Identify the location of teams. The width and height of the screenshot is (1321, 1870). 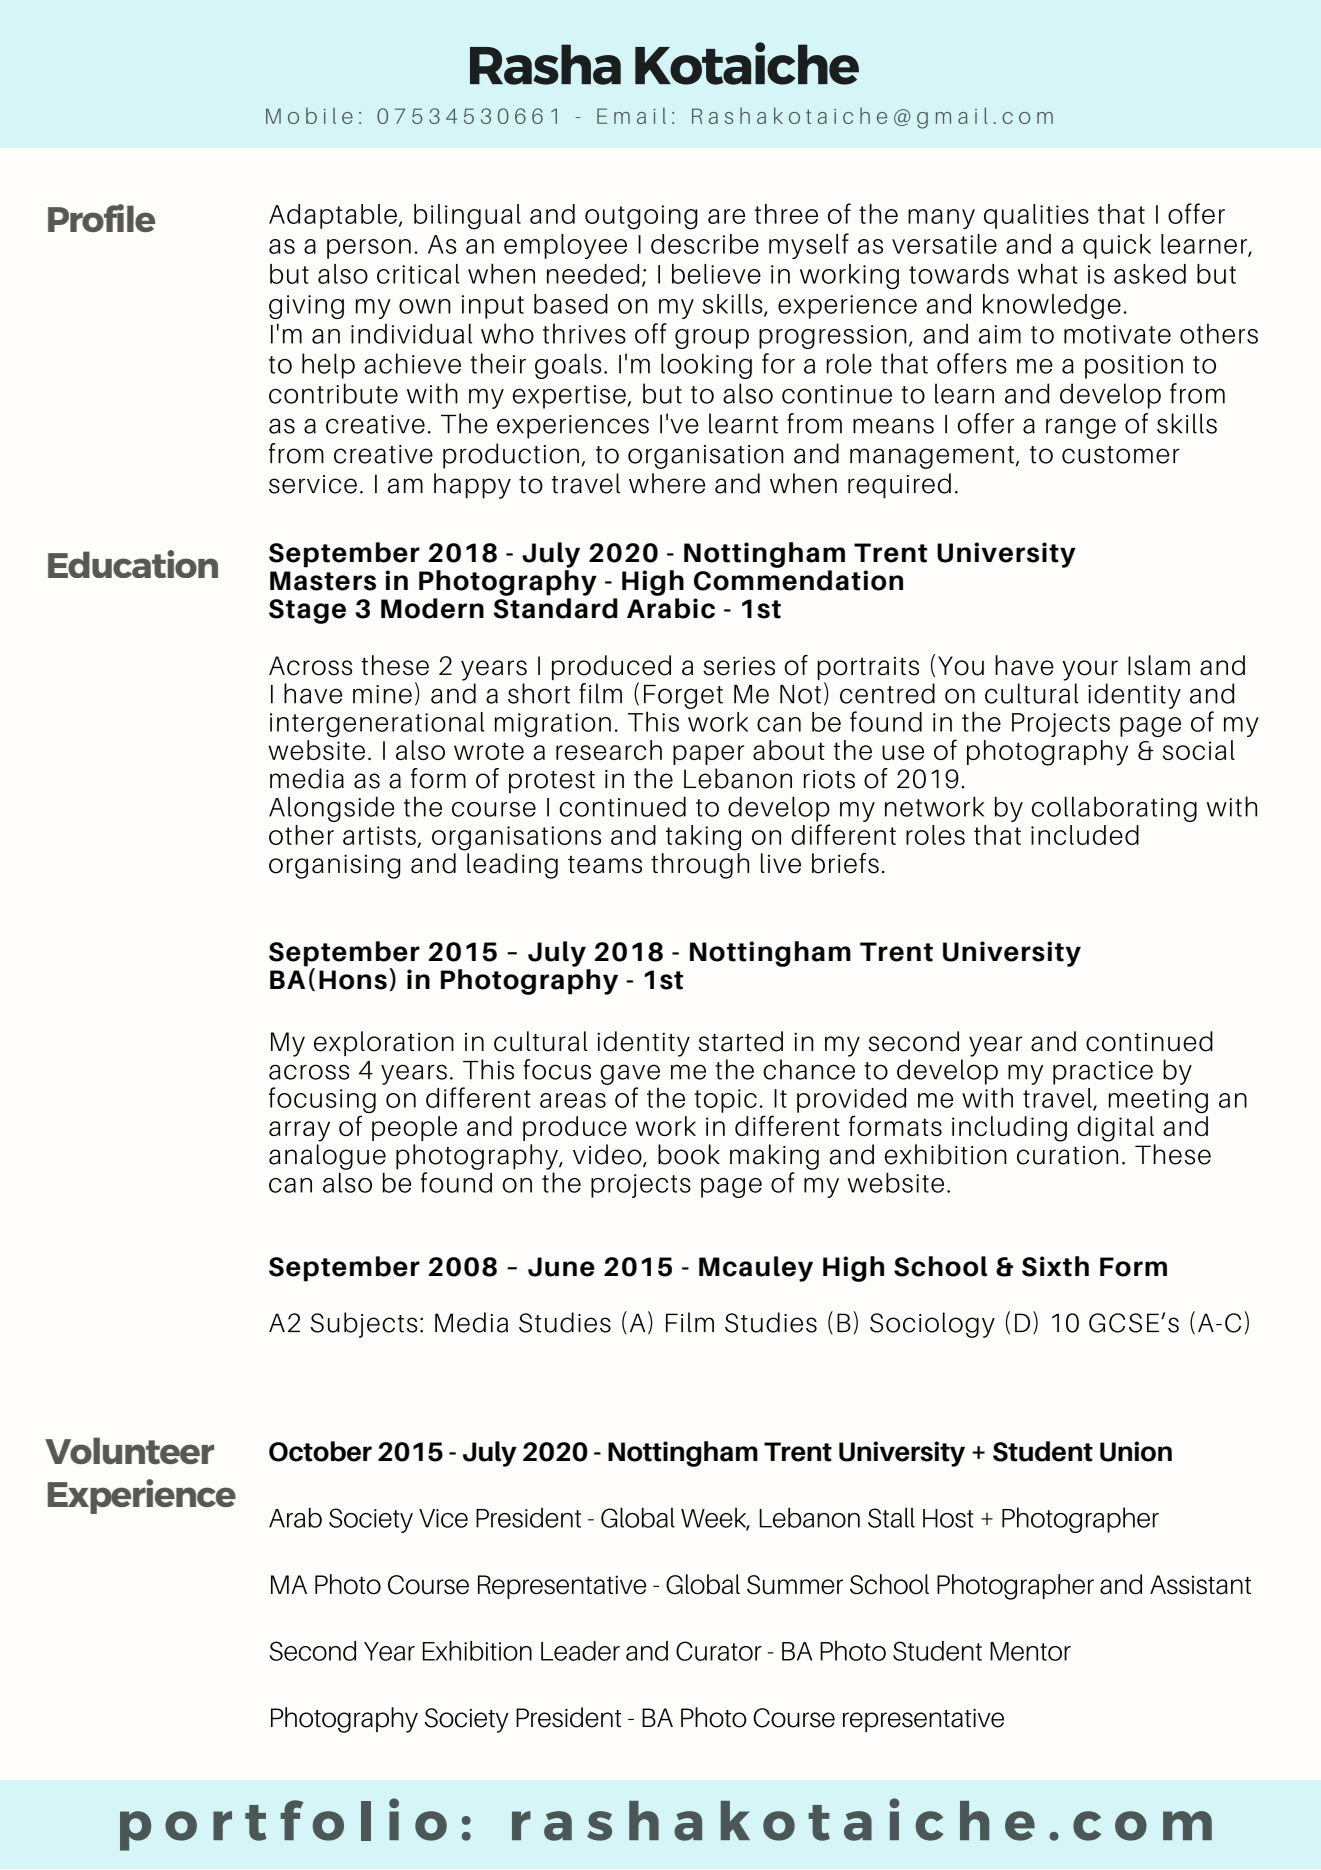
(605, 865).
